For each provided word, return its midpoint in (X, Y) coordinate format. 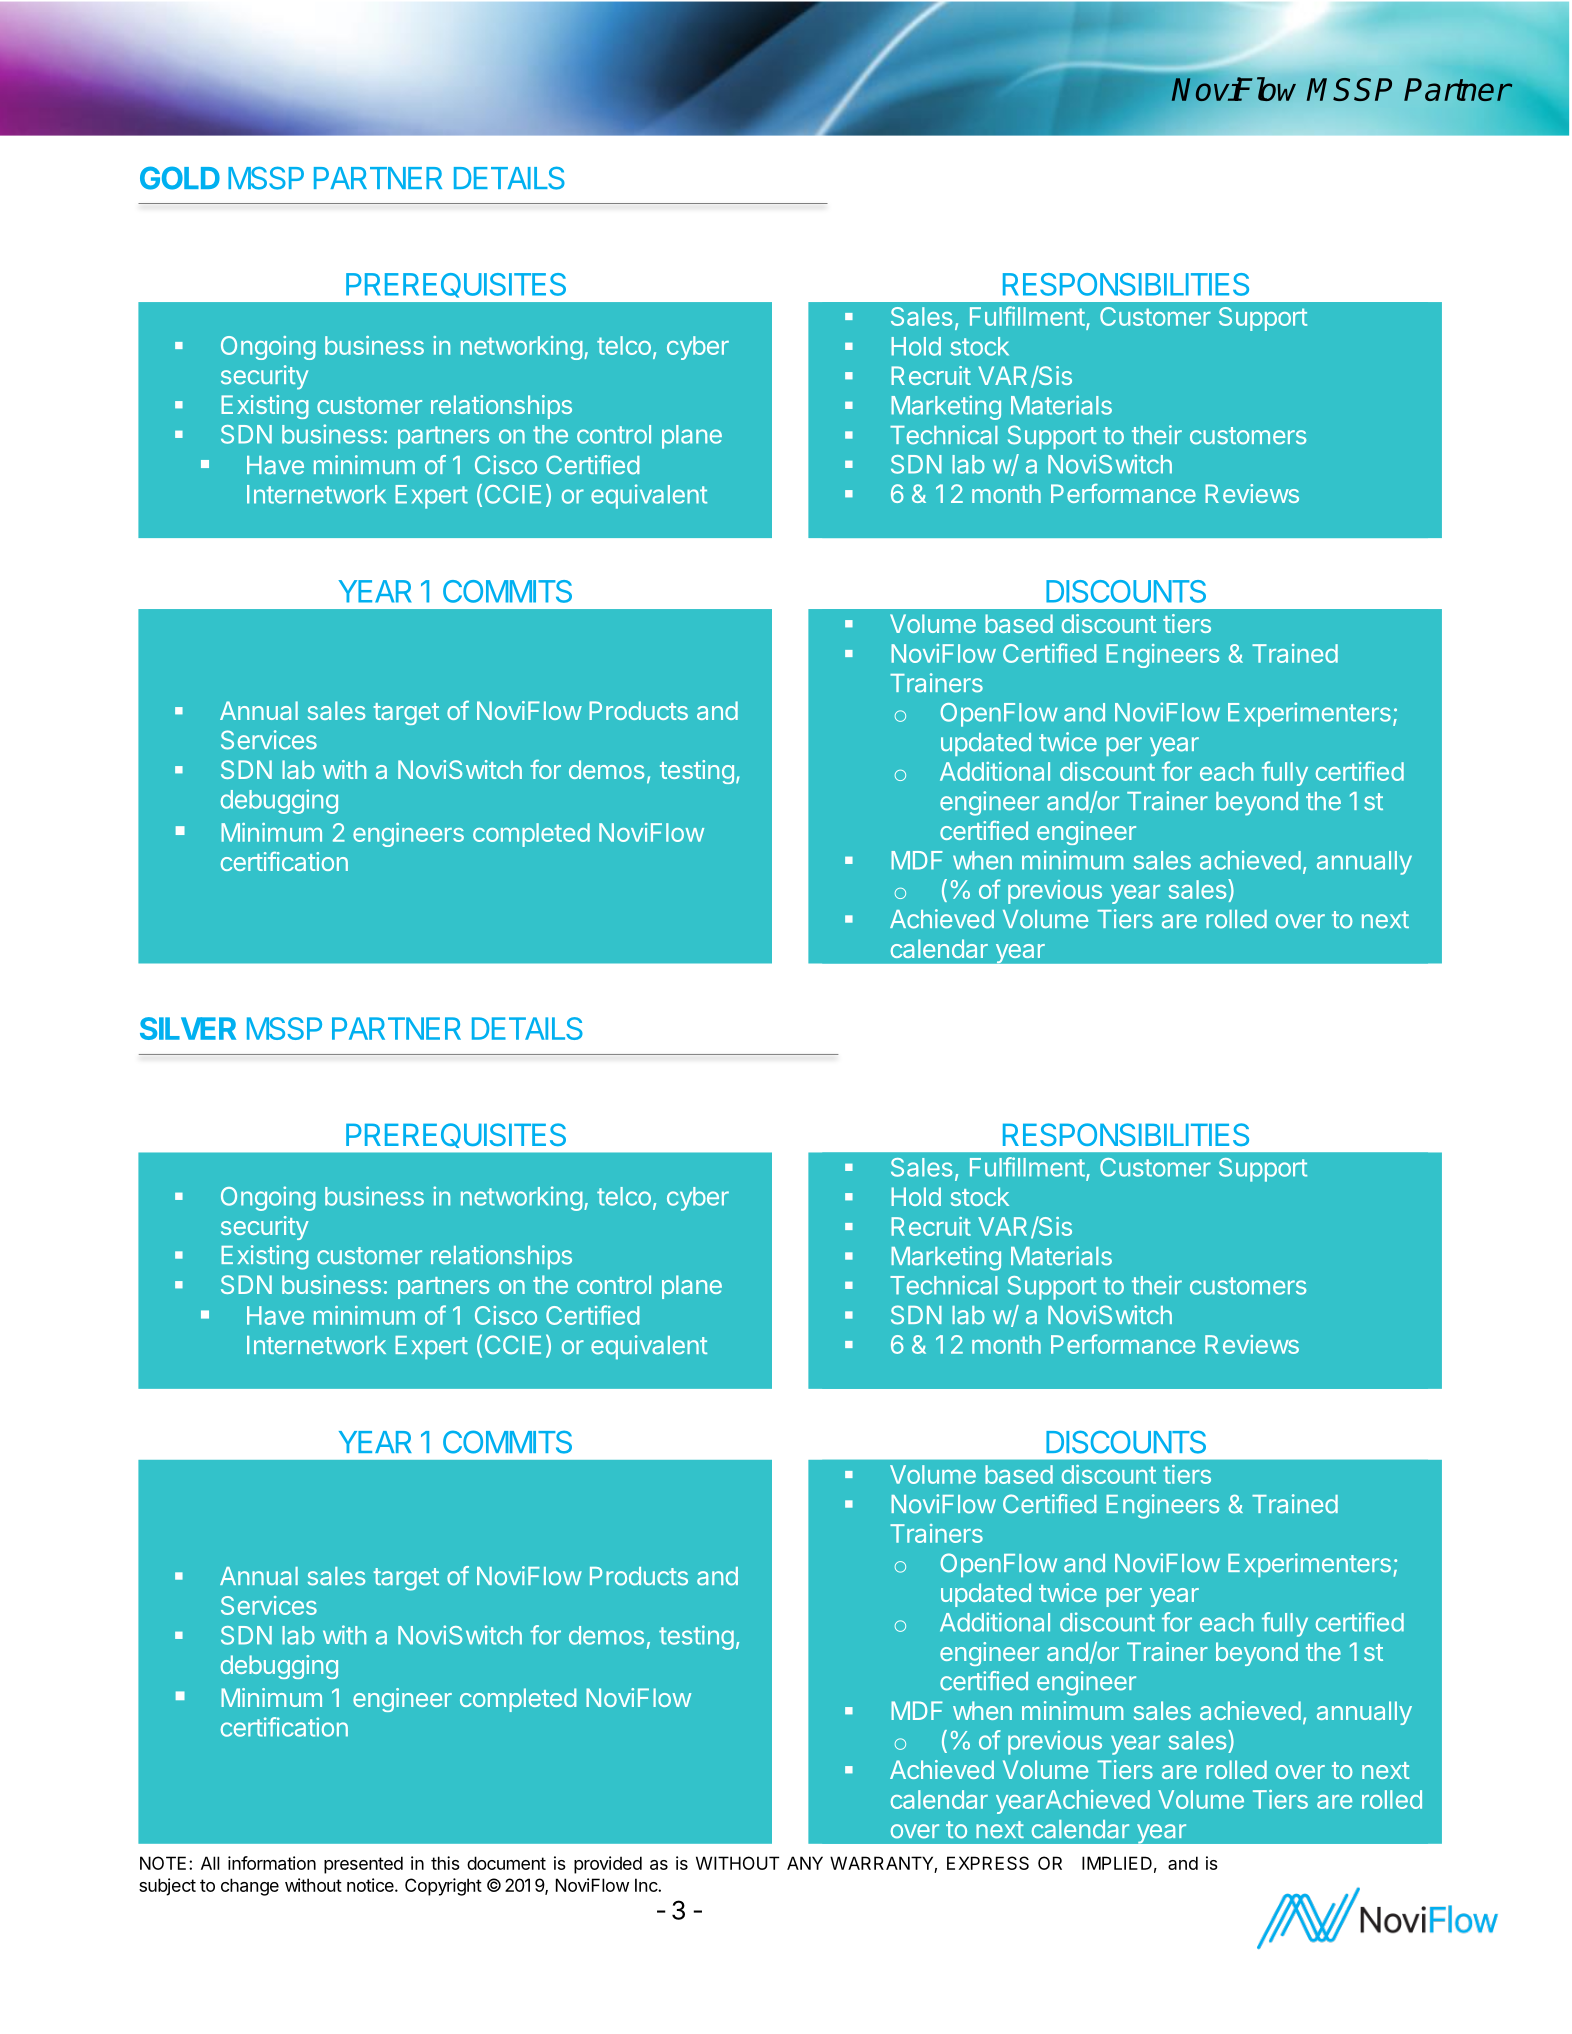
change (250, 1887)
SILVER (188, 1028)
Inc (647, 1885)
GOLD (180, 178)
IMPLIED (1117, 1863)
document (506, 1863)
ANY (805, 1863)
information (272, 1863)
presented (363, 1865)
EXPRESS (988, 1863)
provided (608, 1865)
